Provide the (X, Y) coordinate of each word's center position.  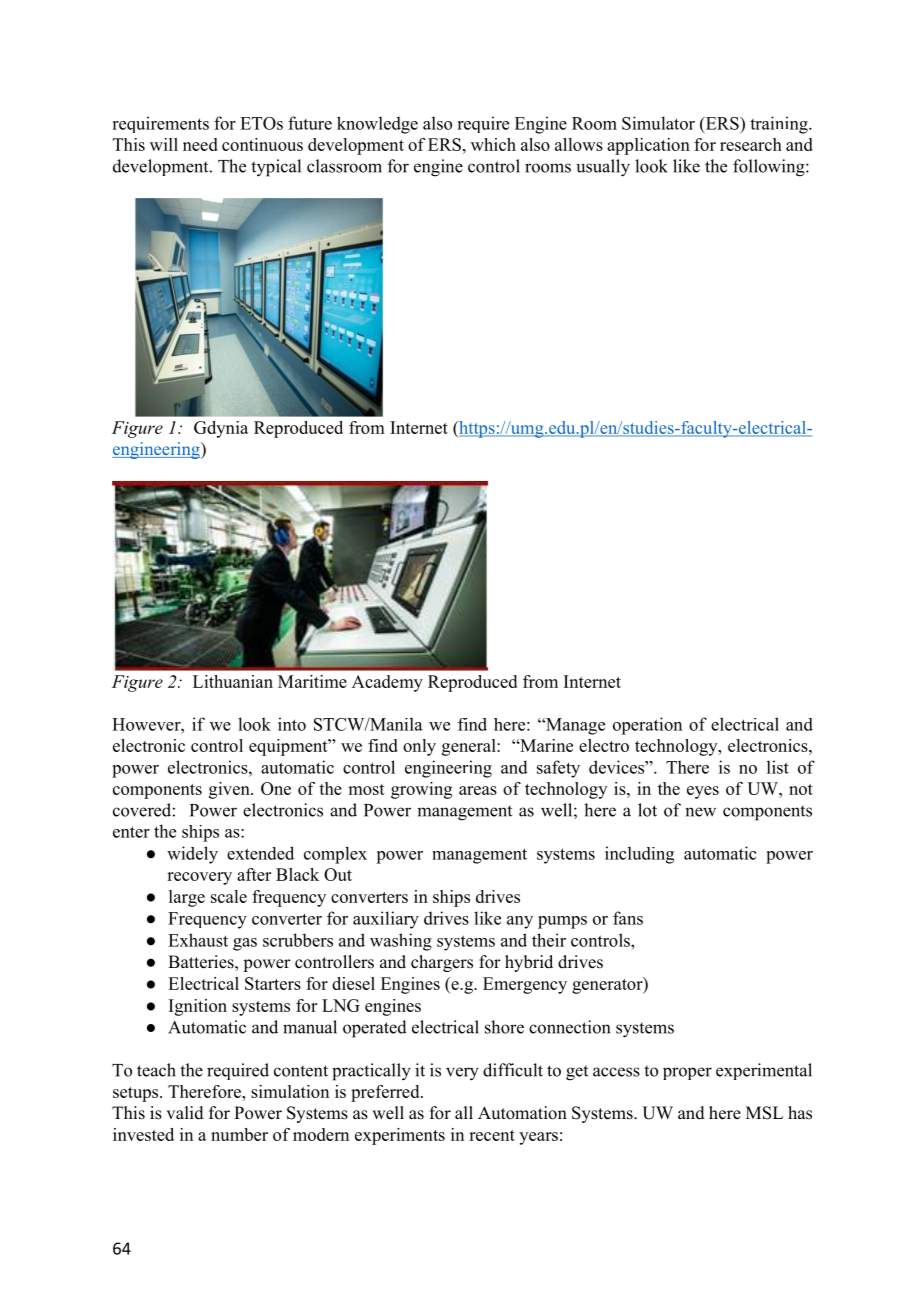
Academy (387, 683)
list (778, 767)
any (520, 922)
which (493, 144)
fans (628, 918)
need (200, 144)
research (751, 144)
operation (647, 726)
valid (185, 1113)
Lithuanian (233, 681)
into (292, 724)
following (770, 168)
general (470, 747)
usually (603, 168)
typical (276, 168)
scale (229, 896)
